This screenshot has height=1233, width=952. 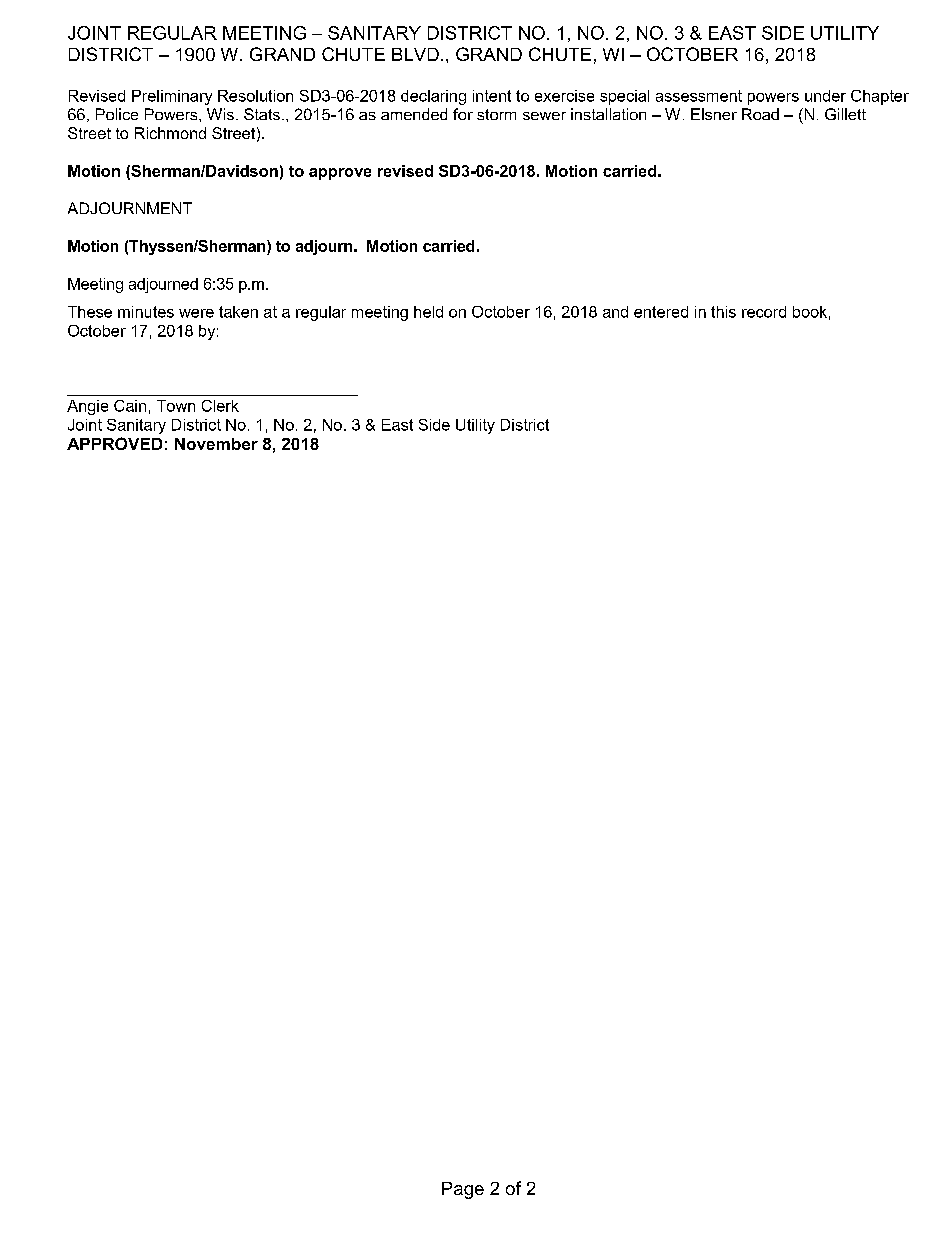 I want to click on Clerk, so click(x=220, y=406).
